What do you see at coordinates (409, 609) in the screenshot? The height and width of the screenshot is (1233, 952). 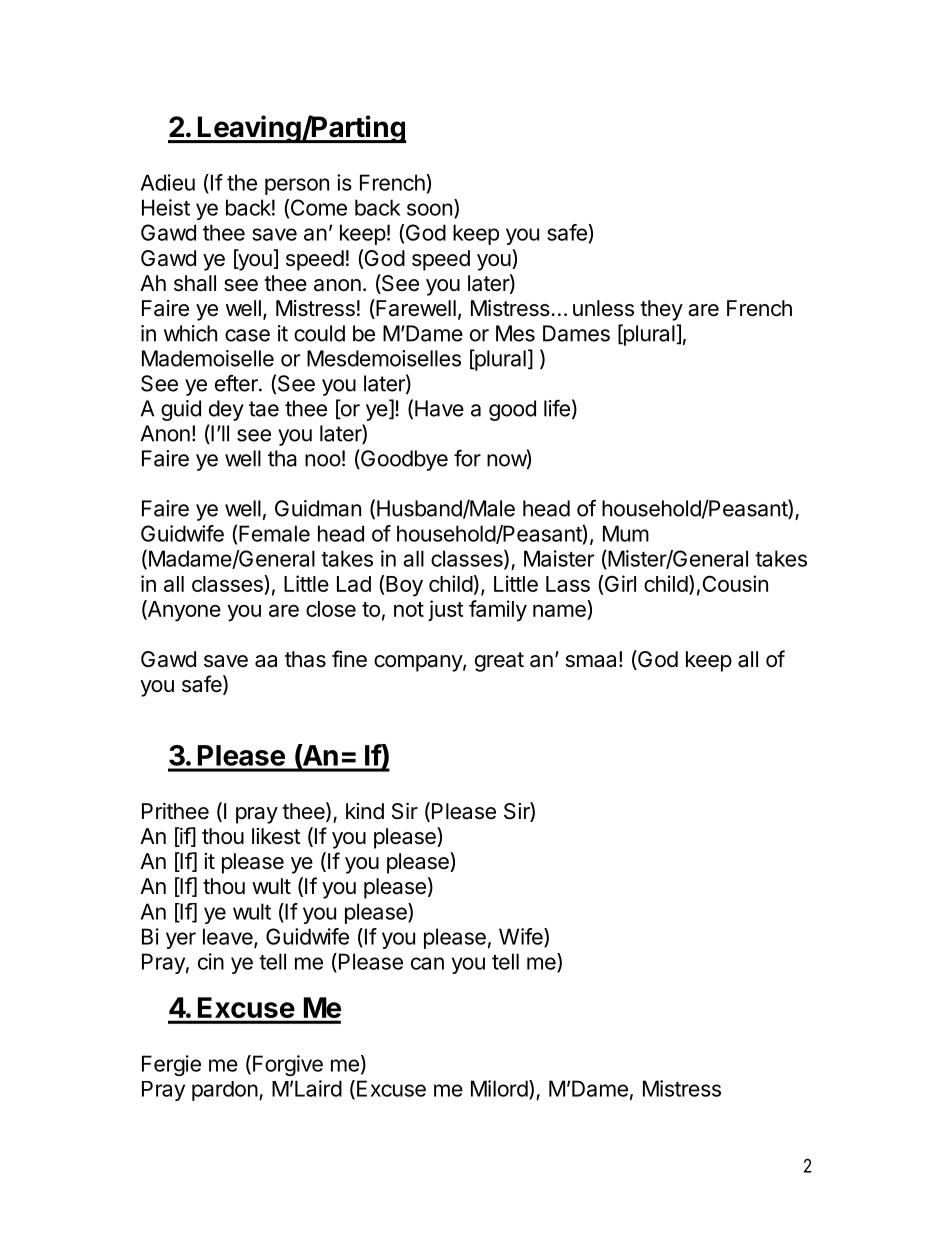 I see `not` at bounding box center [409, 609].
